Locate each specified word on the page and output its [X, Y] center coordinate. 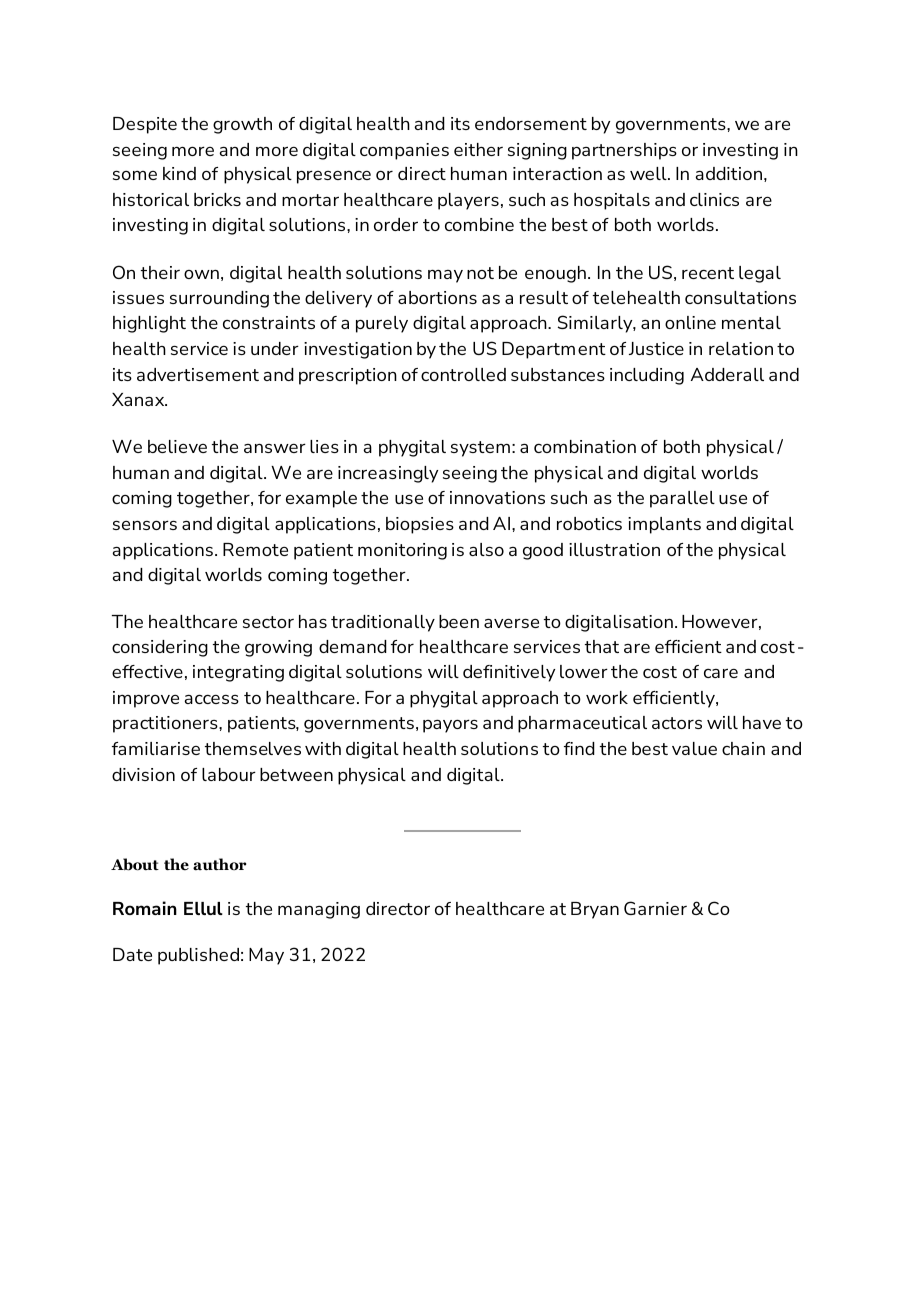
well [649, 173]
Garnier [655, 908]
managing [319, 910]
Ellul [203, 908]
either [478, 149]
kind [179, 173]
